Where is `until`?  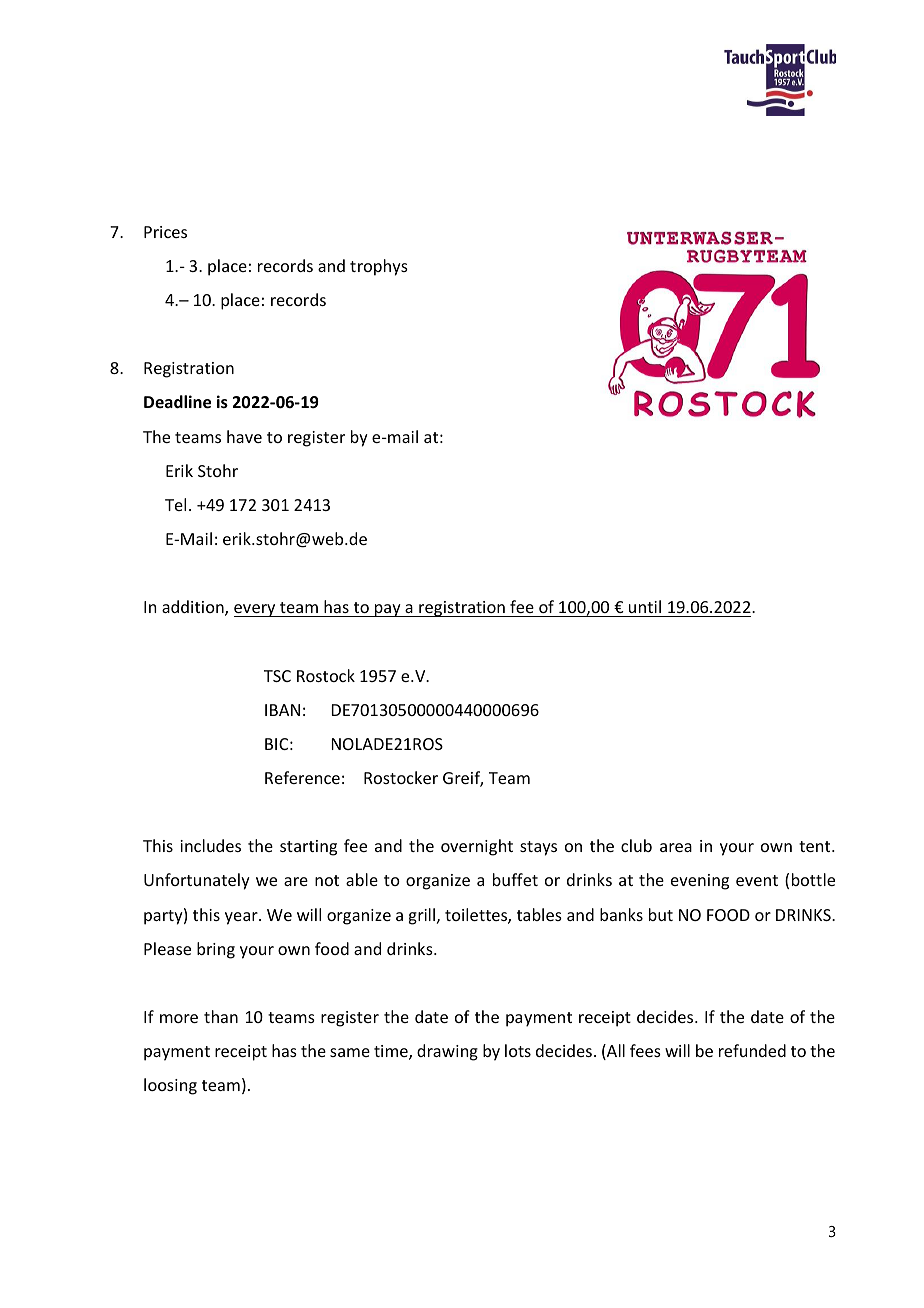 until is located at coordinates (645, 608).
